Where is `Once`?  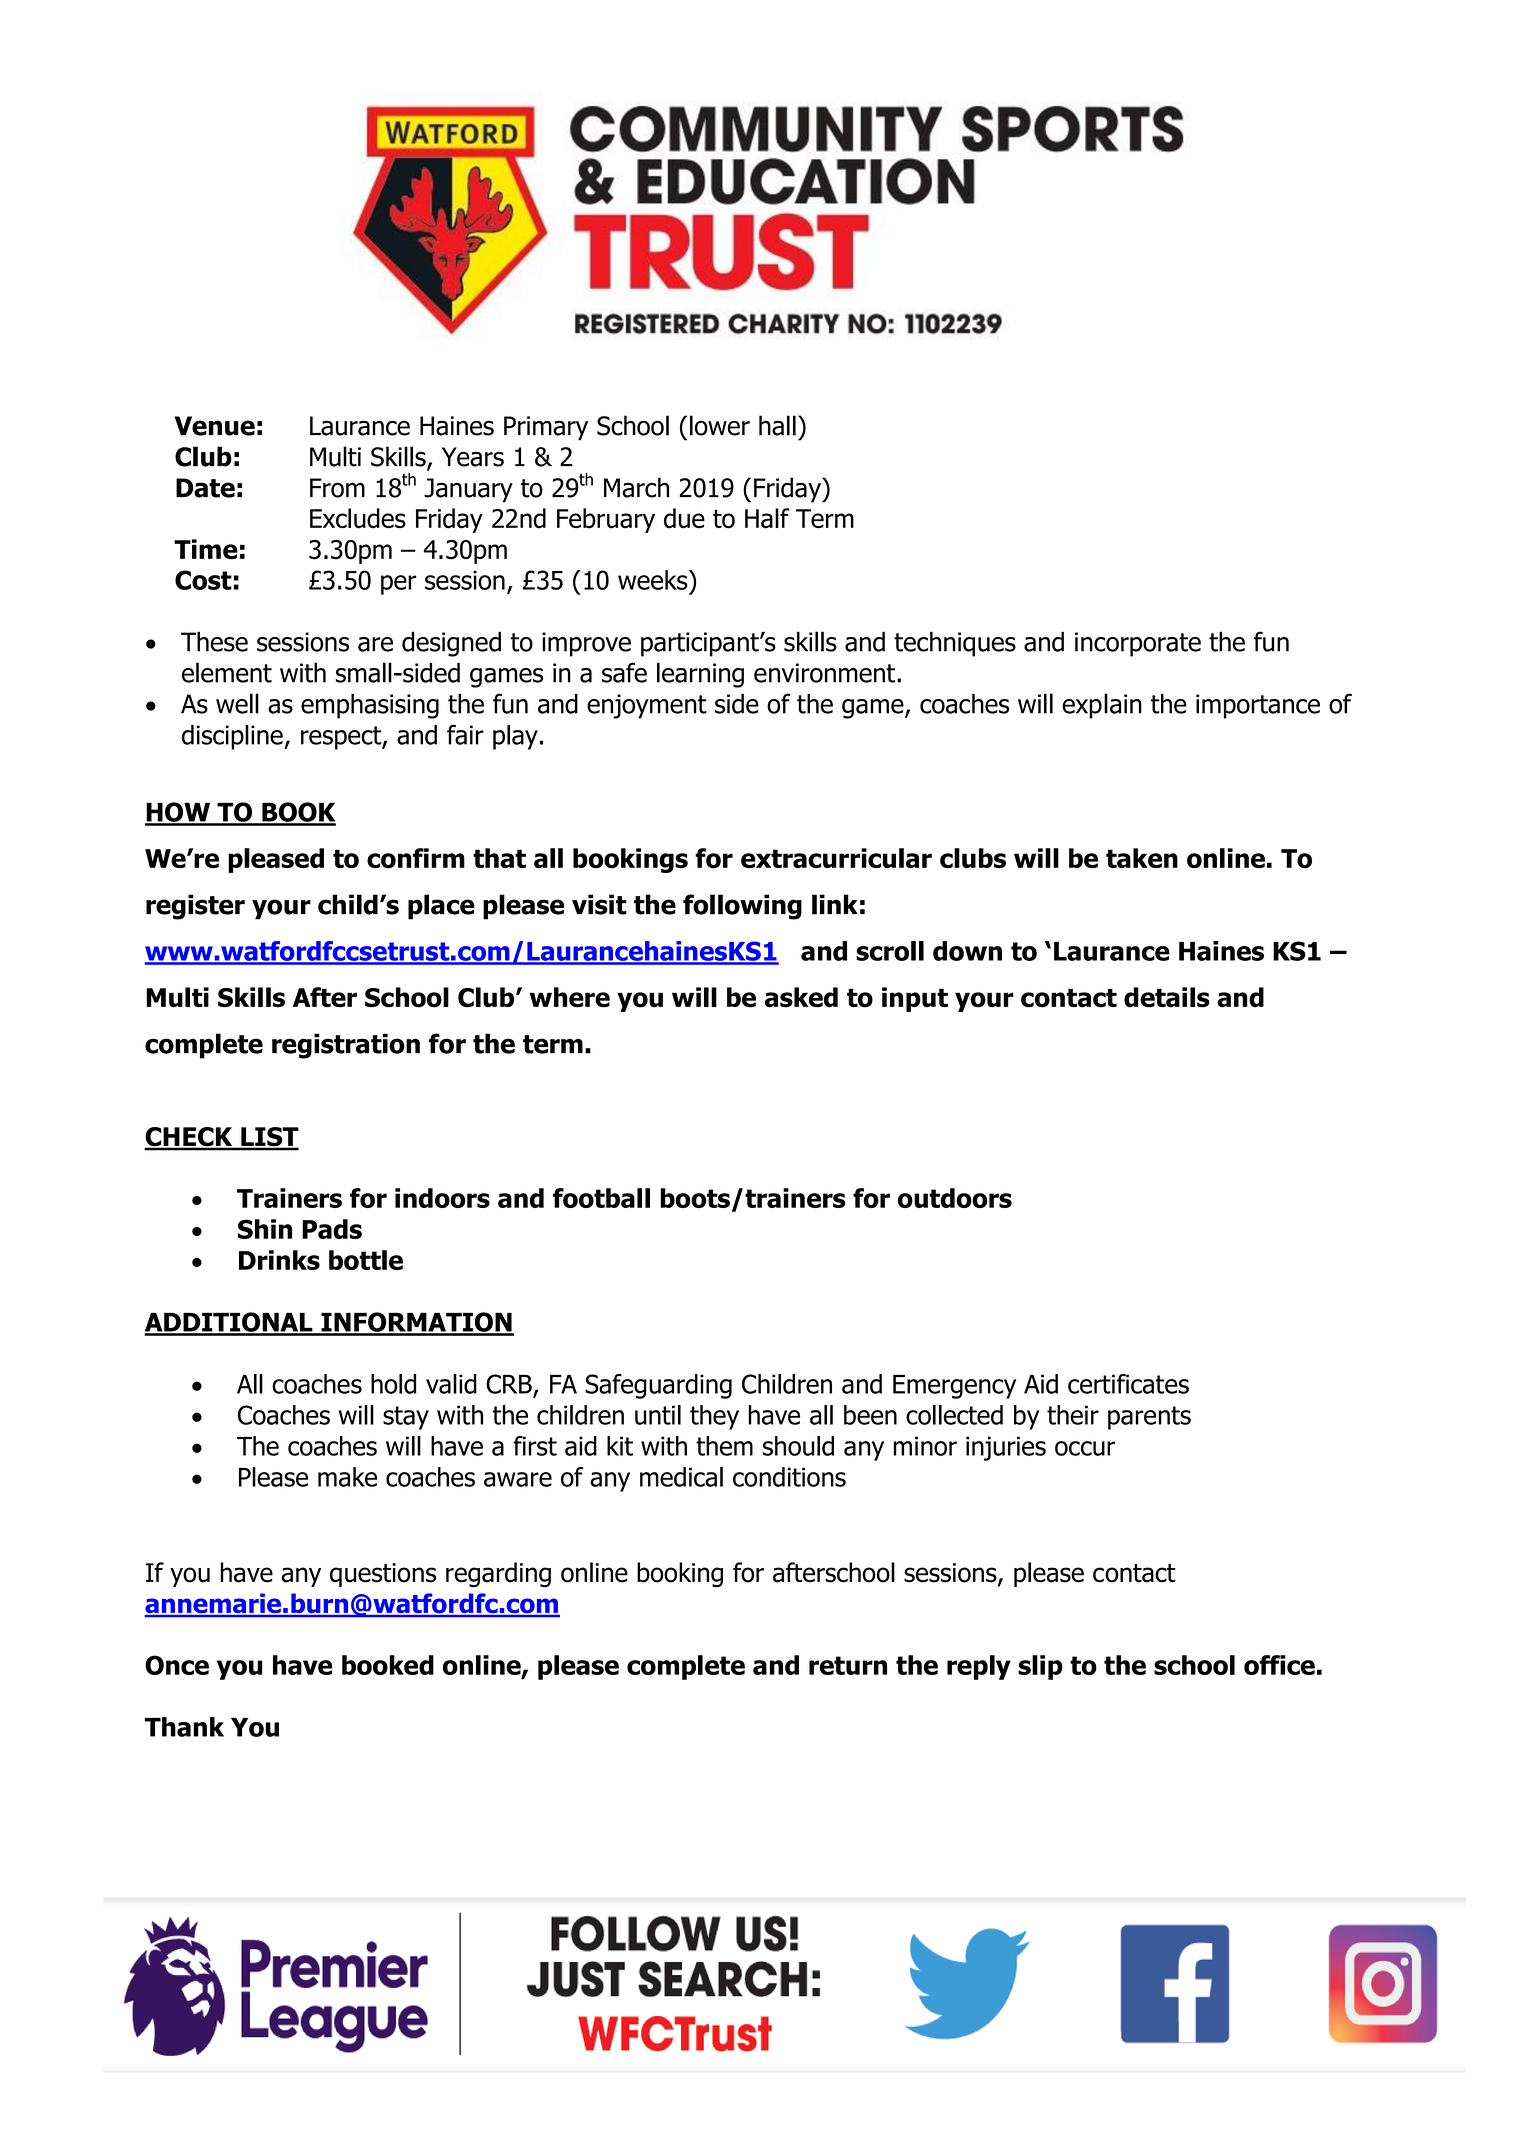 Once is located at coordinates (177, 1665).
